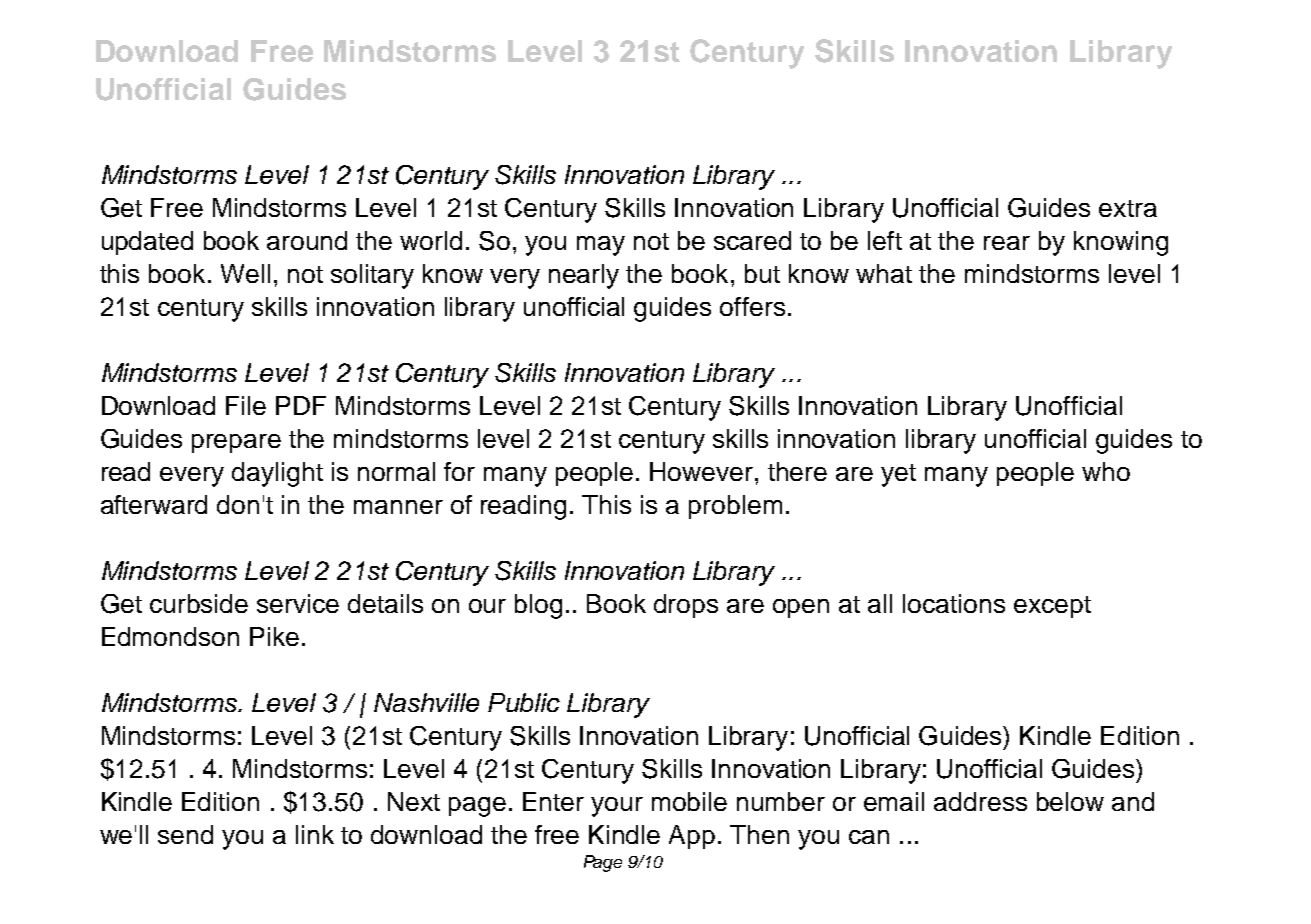 This screenshot has height=924, width=1311. Describe the element at coordinates (274, 636) in the screenshot. I see `Pike` at that location.
